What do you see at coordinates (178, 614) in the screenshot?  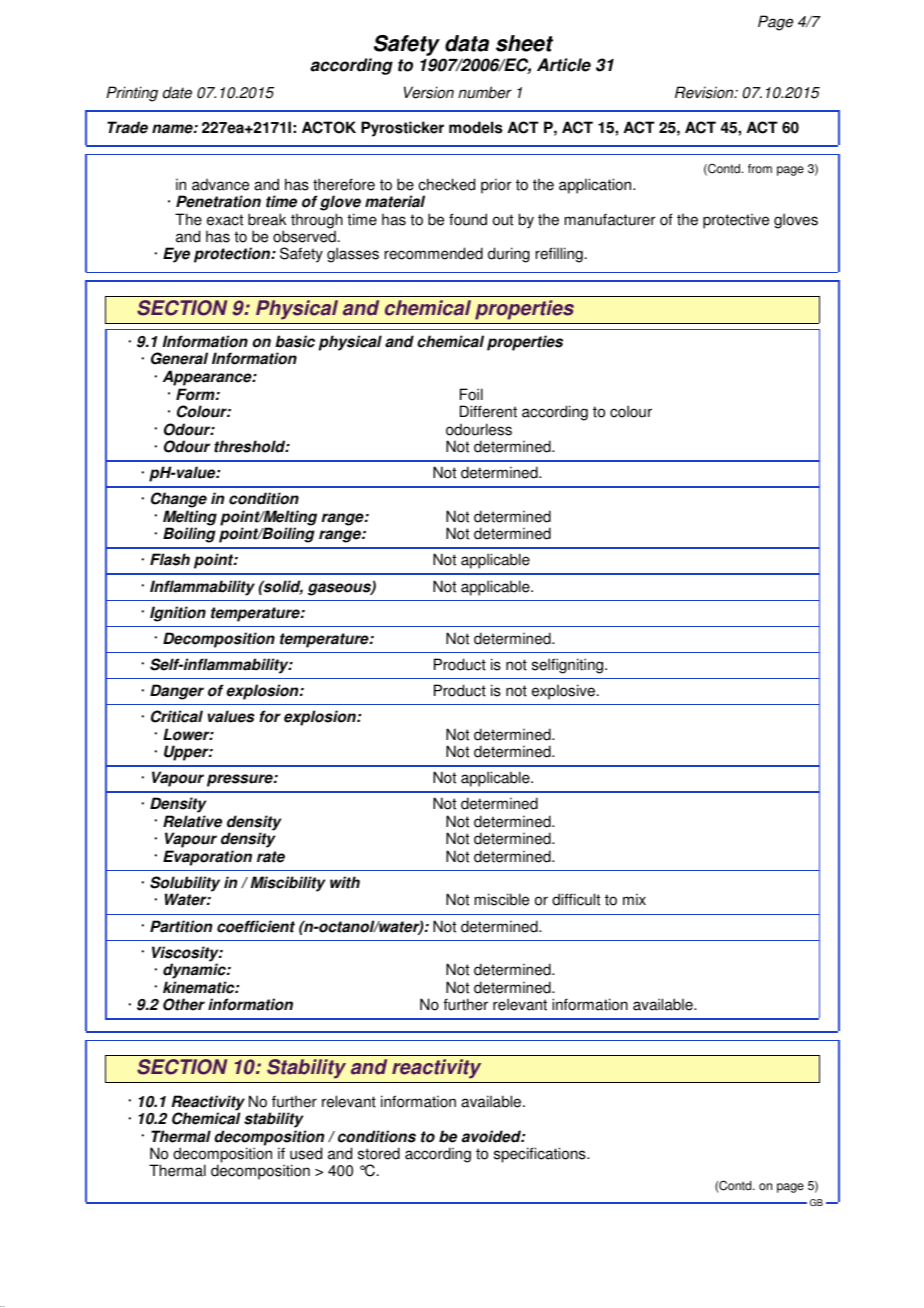 I see `Ignition` at bounding box center [178, 614].
